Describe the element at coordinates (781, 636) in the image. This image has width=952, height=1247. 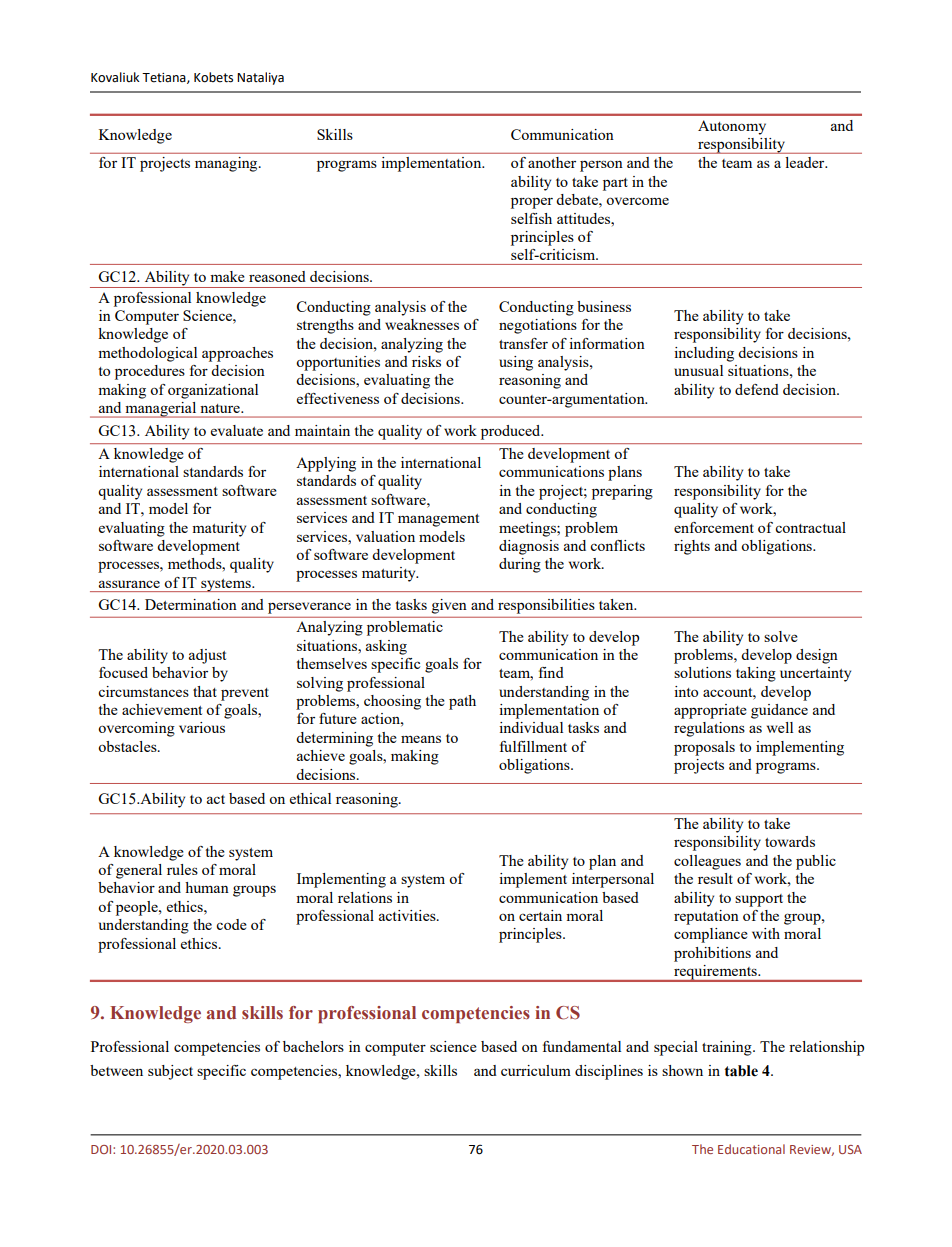
I see `solve` at that location.
